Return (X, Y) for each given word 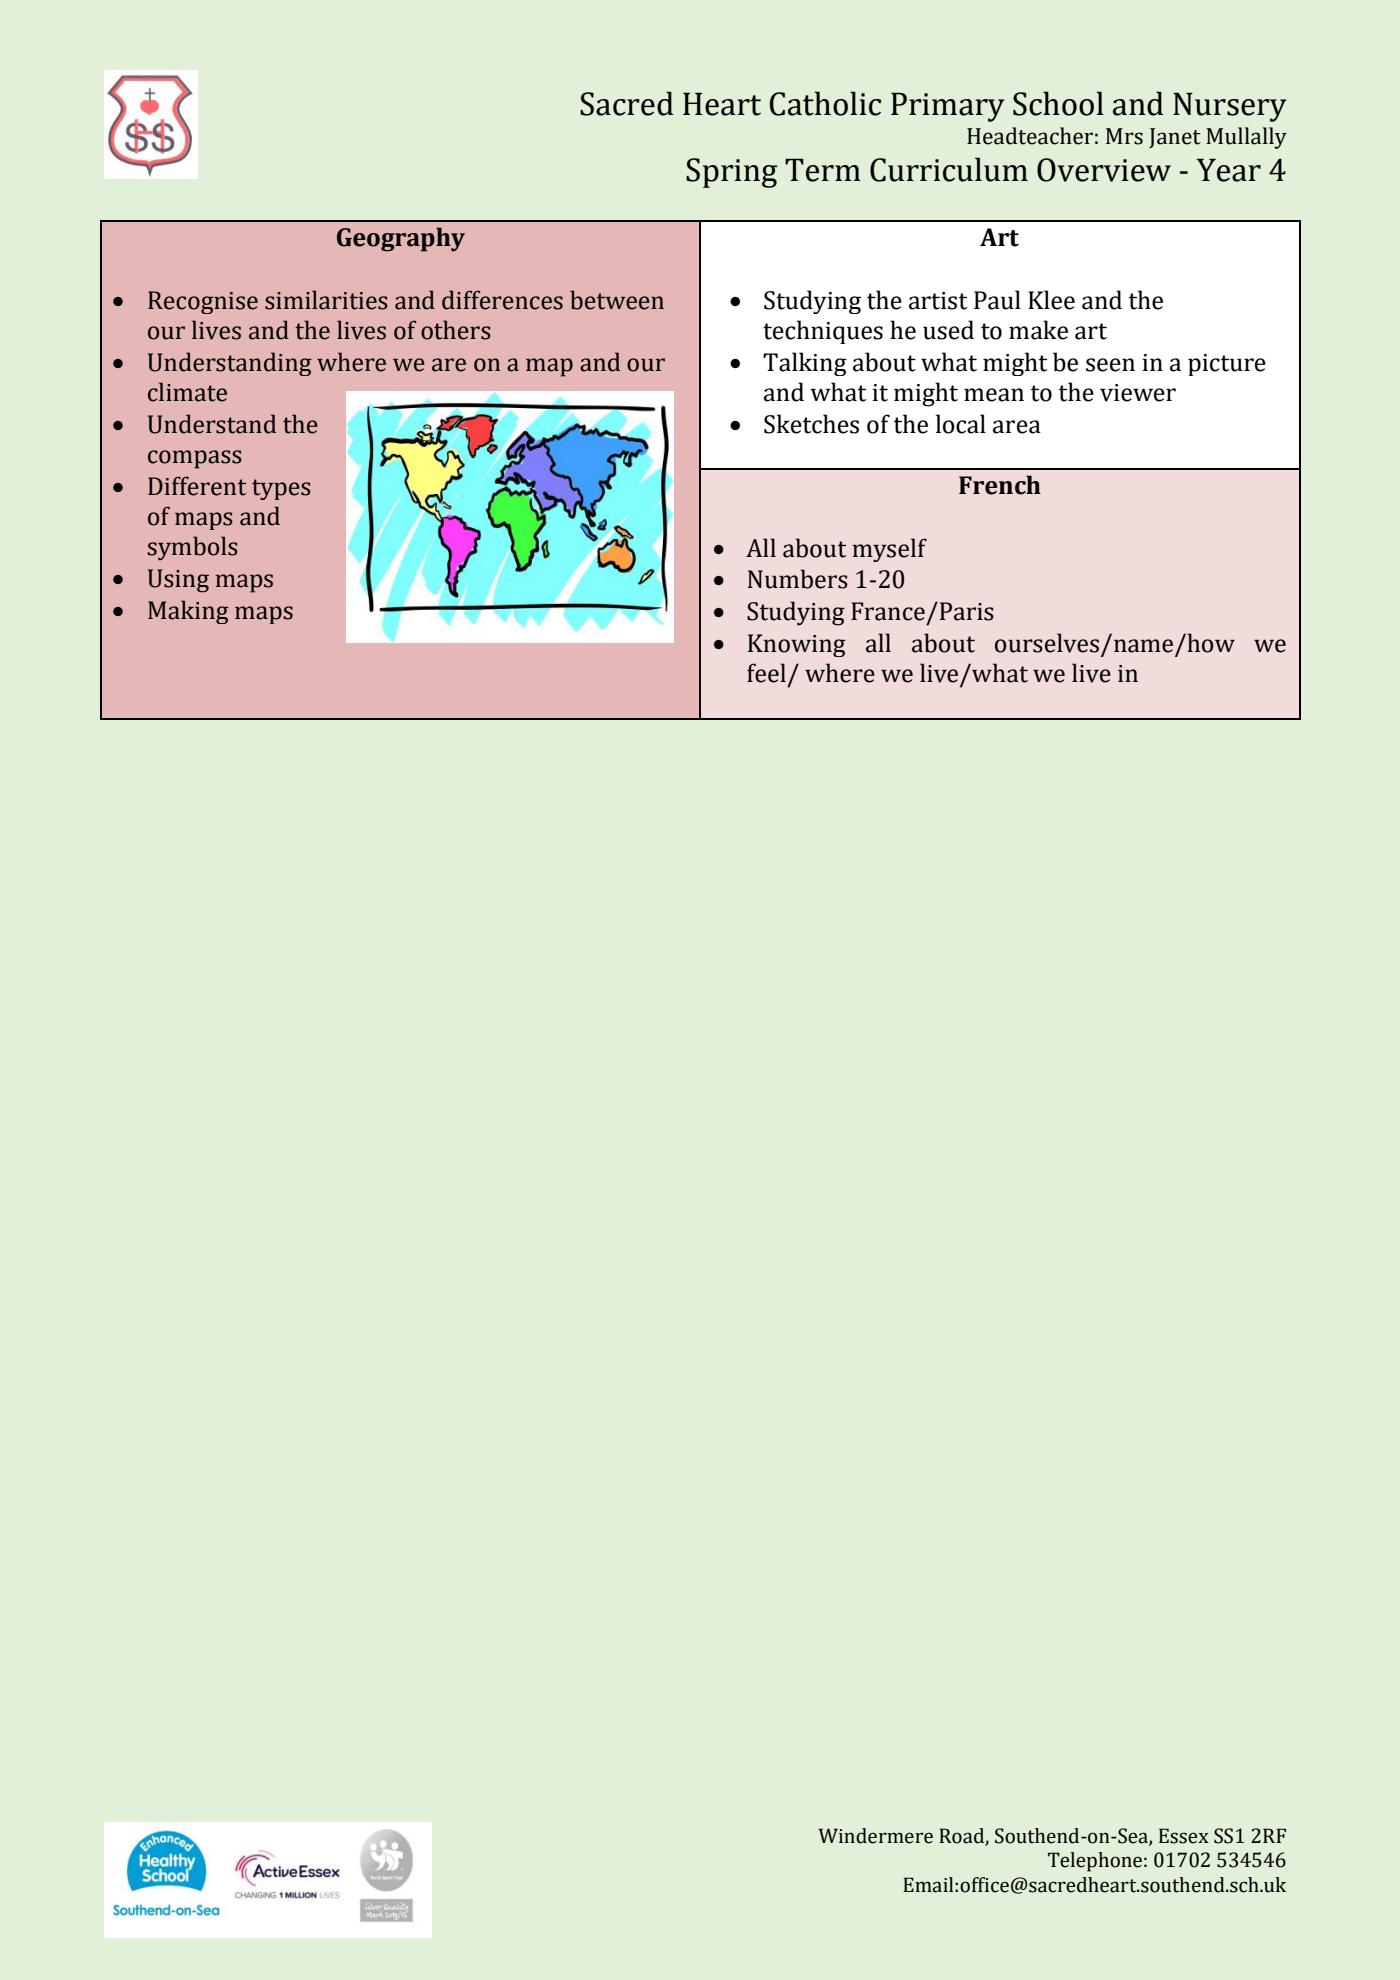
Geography (401, 239)
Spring (731, 173)
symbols (192, 548)
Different (197, 486)
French (1000, 485)
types (281, 489)
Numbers (798, 579)
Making (188, 612)
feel (766, 673)
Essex (1184, 1836)
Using (178, 581)
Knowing (797, 645)
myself (890, 550)
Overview (1104, 170)
